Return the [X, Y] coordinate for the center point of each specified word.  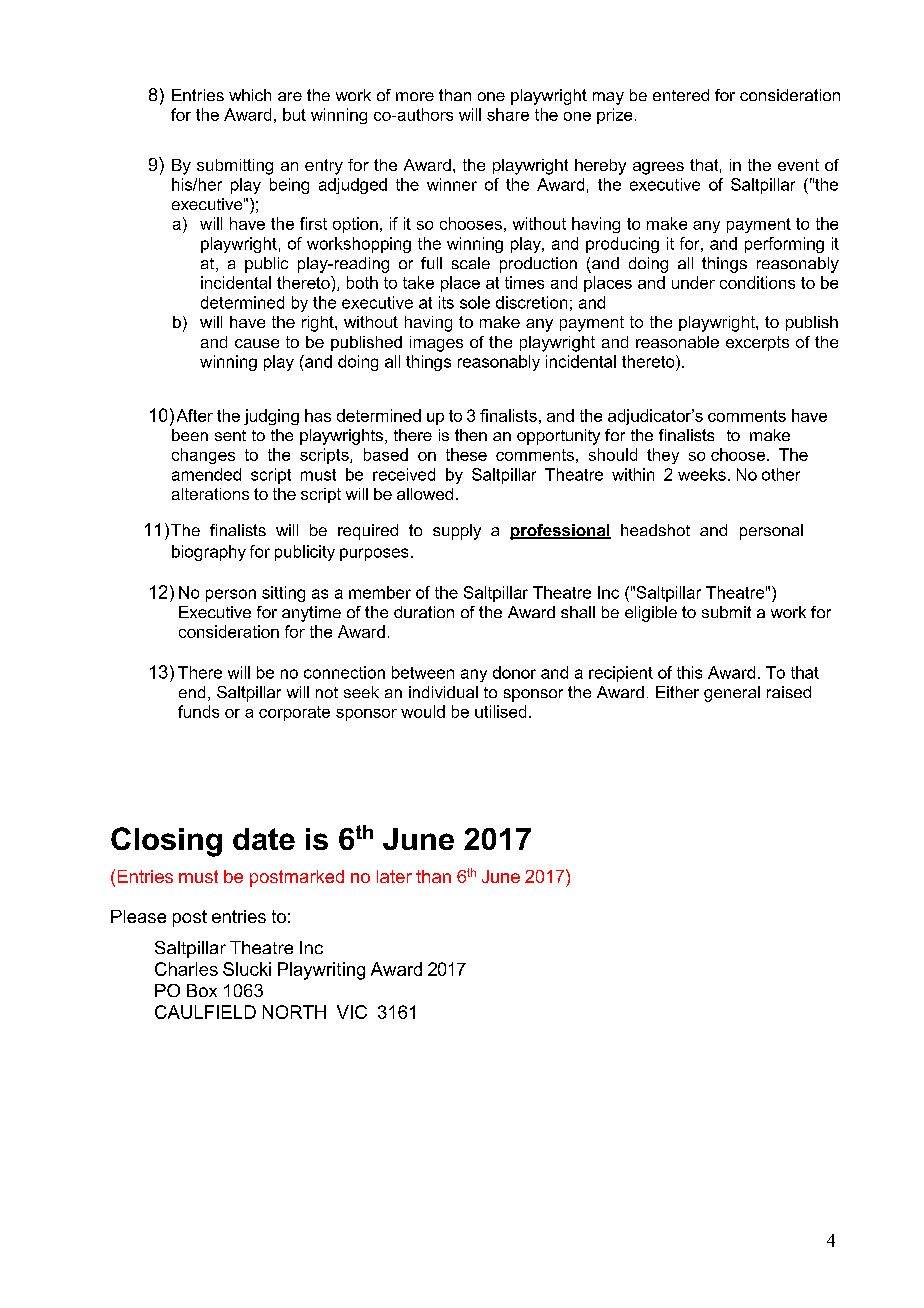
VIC [352, 1012]
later [394, 876]
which [250, 95]
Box [202, 990]
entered [681, 95]
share [508, 114]
